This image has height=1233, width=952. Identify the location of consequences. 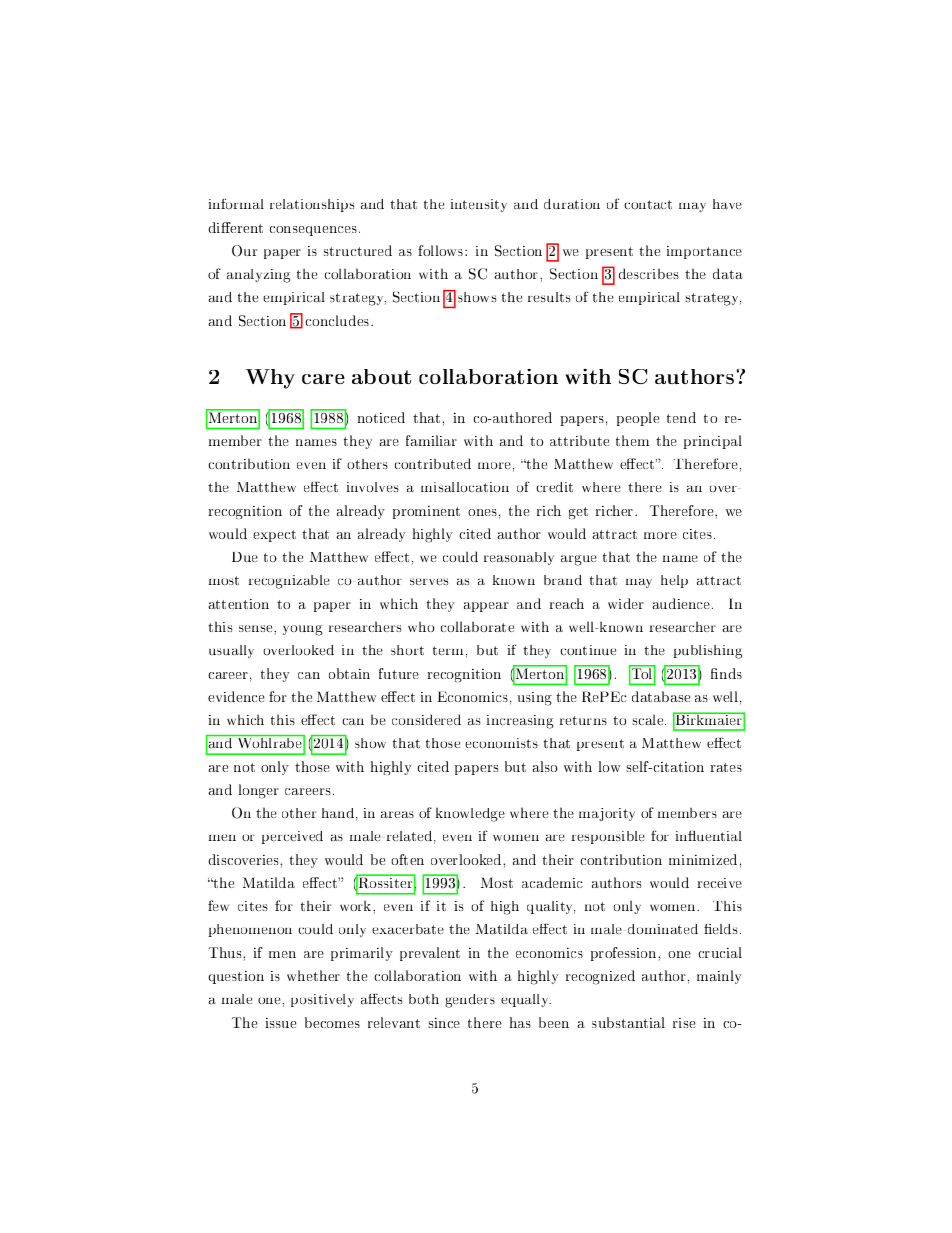
(315, 231).
